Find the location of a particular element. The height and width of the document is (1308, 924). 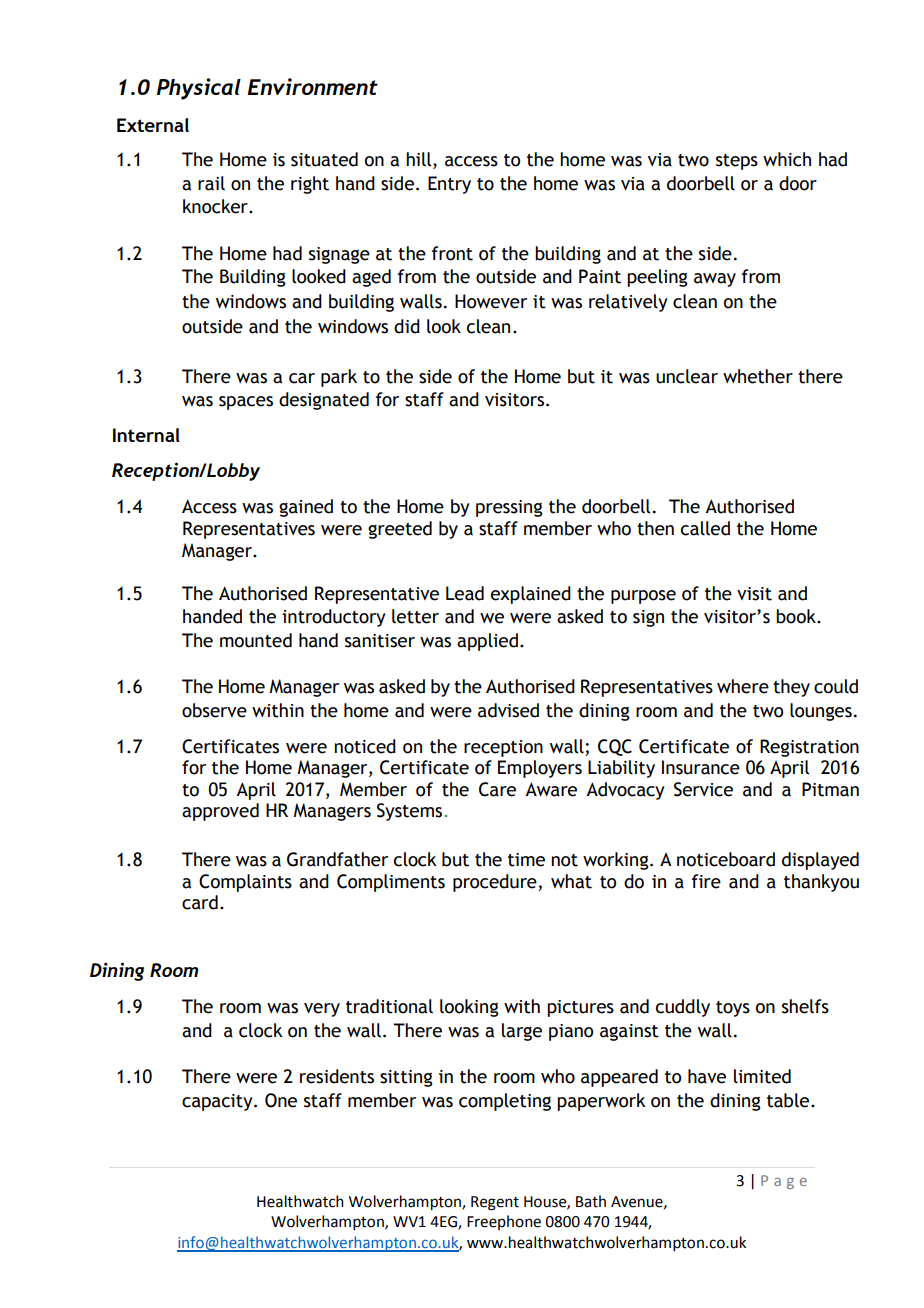

whether is located at coordinates (758, 376).
